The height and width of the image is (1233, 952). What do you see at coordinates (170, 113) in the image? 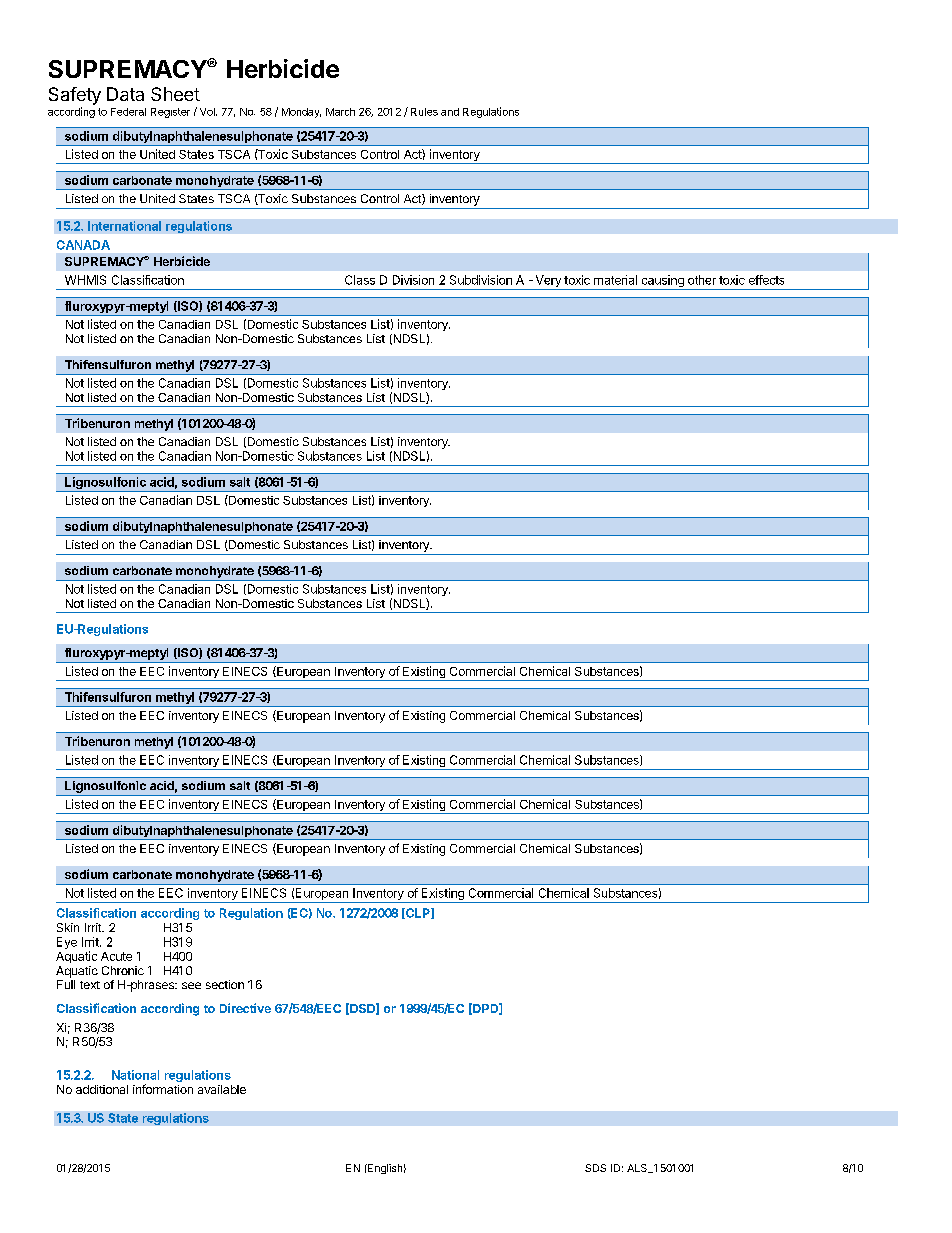
I see `Register` at bounding box center [170, 113].
